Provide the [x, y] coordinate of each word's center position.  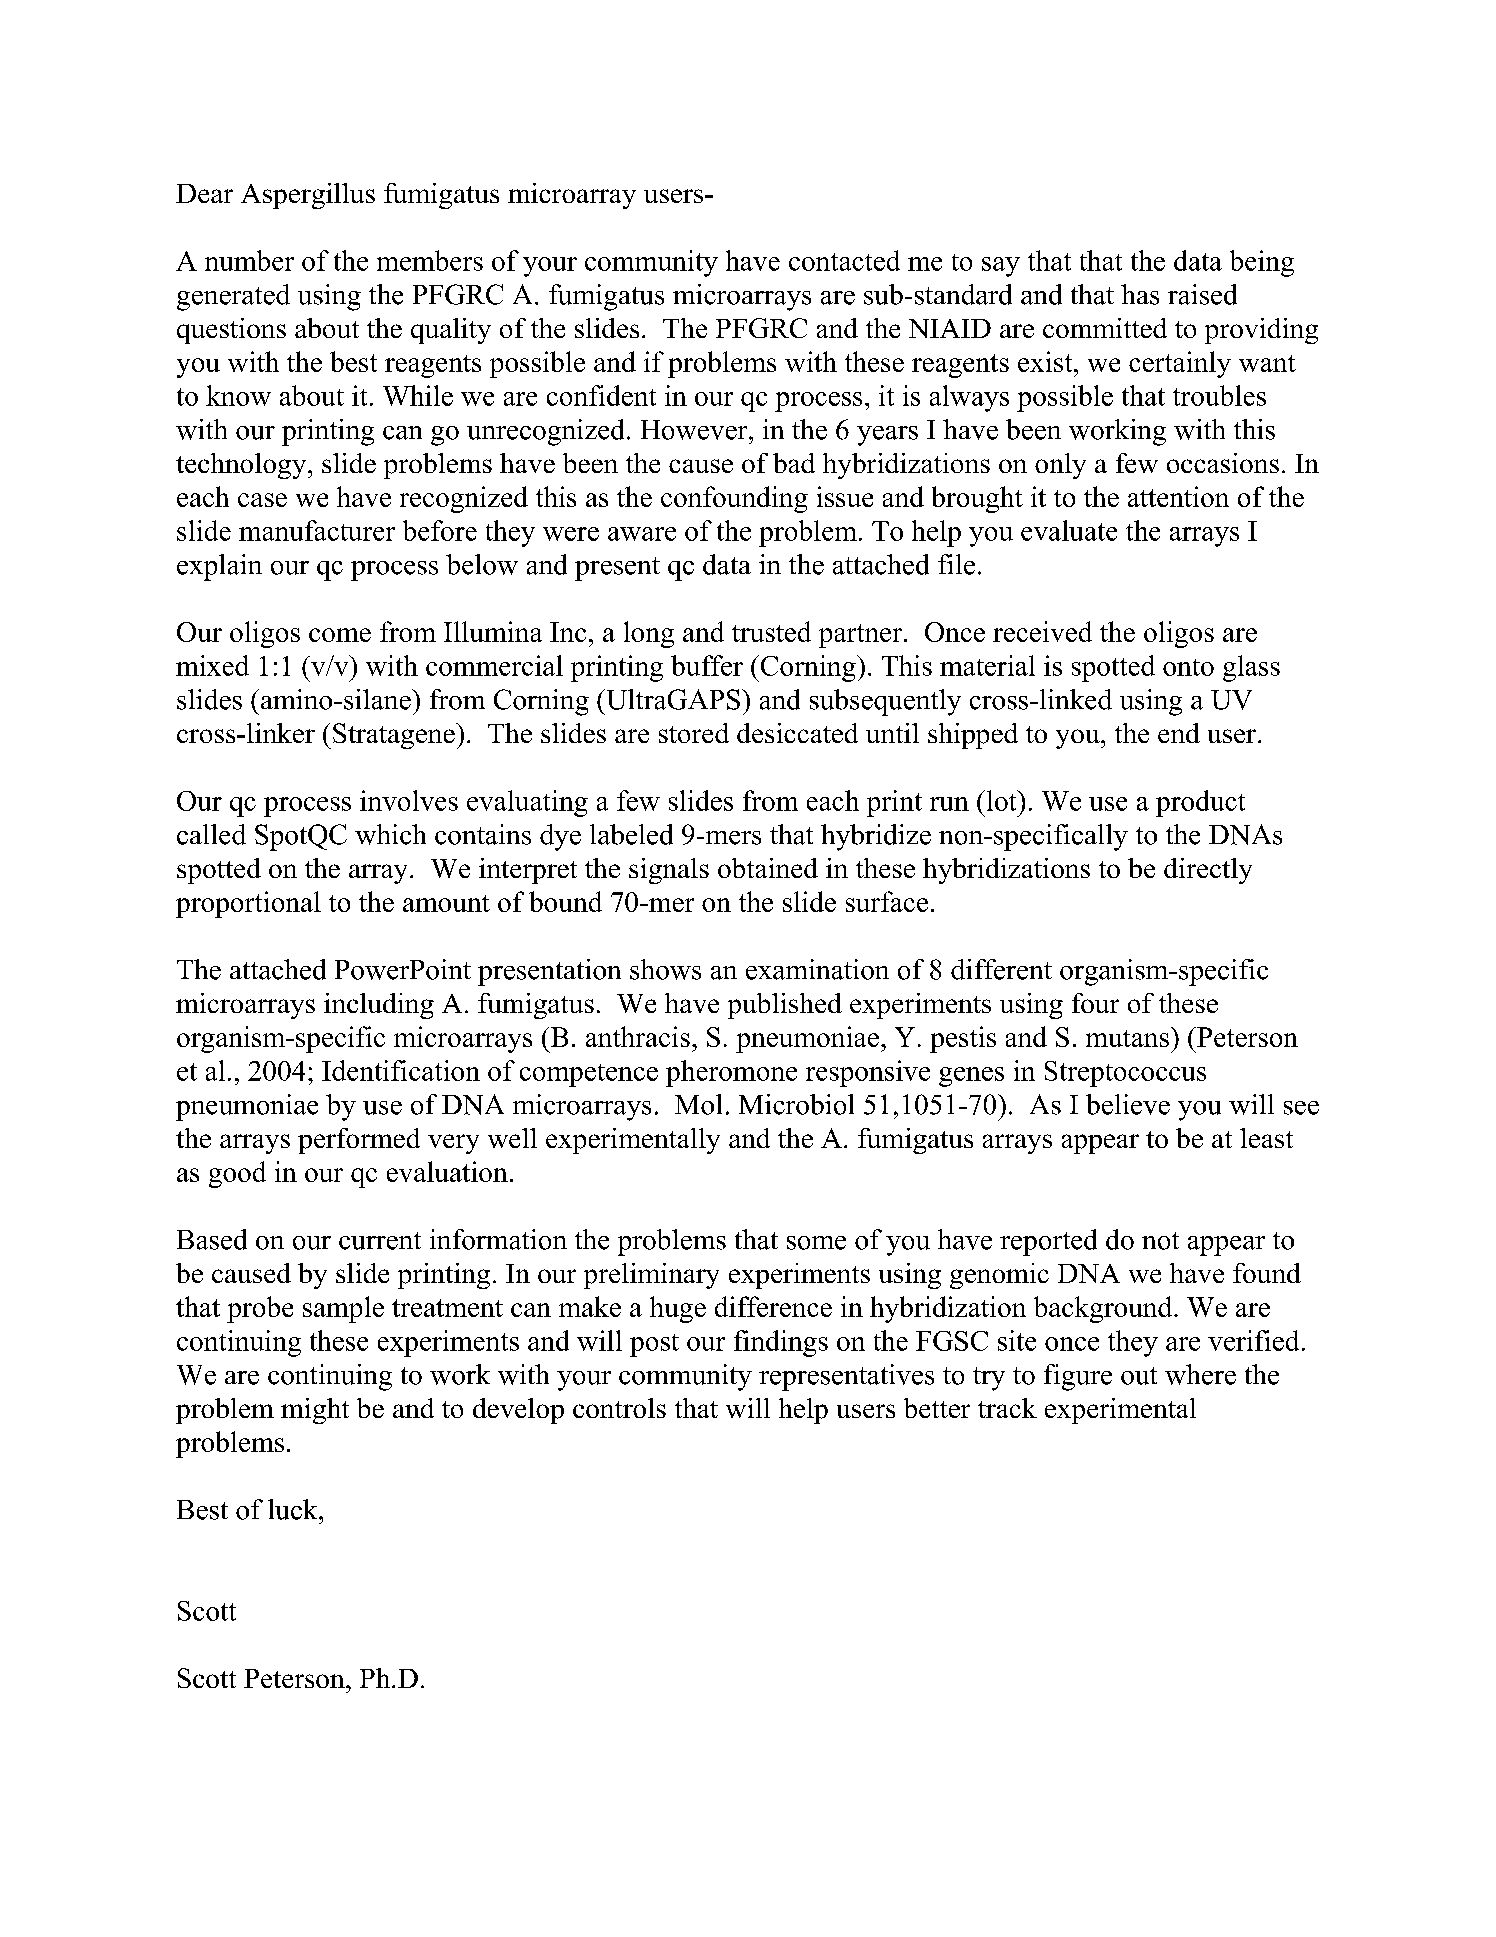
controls [619, 1408]
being [1262, 263]
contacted [844, 260]
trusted [771, 631]
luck [294, 1509]
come [340, 635]
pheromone [731, 1073]
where [1200, 1374]
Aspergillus [308, 196]
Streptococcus [1125, 1074]
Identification [401, 1070]
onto [1188, 667]
